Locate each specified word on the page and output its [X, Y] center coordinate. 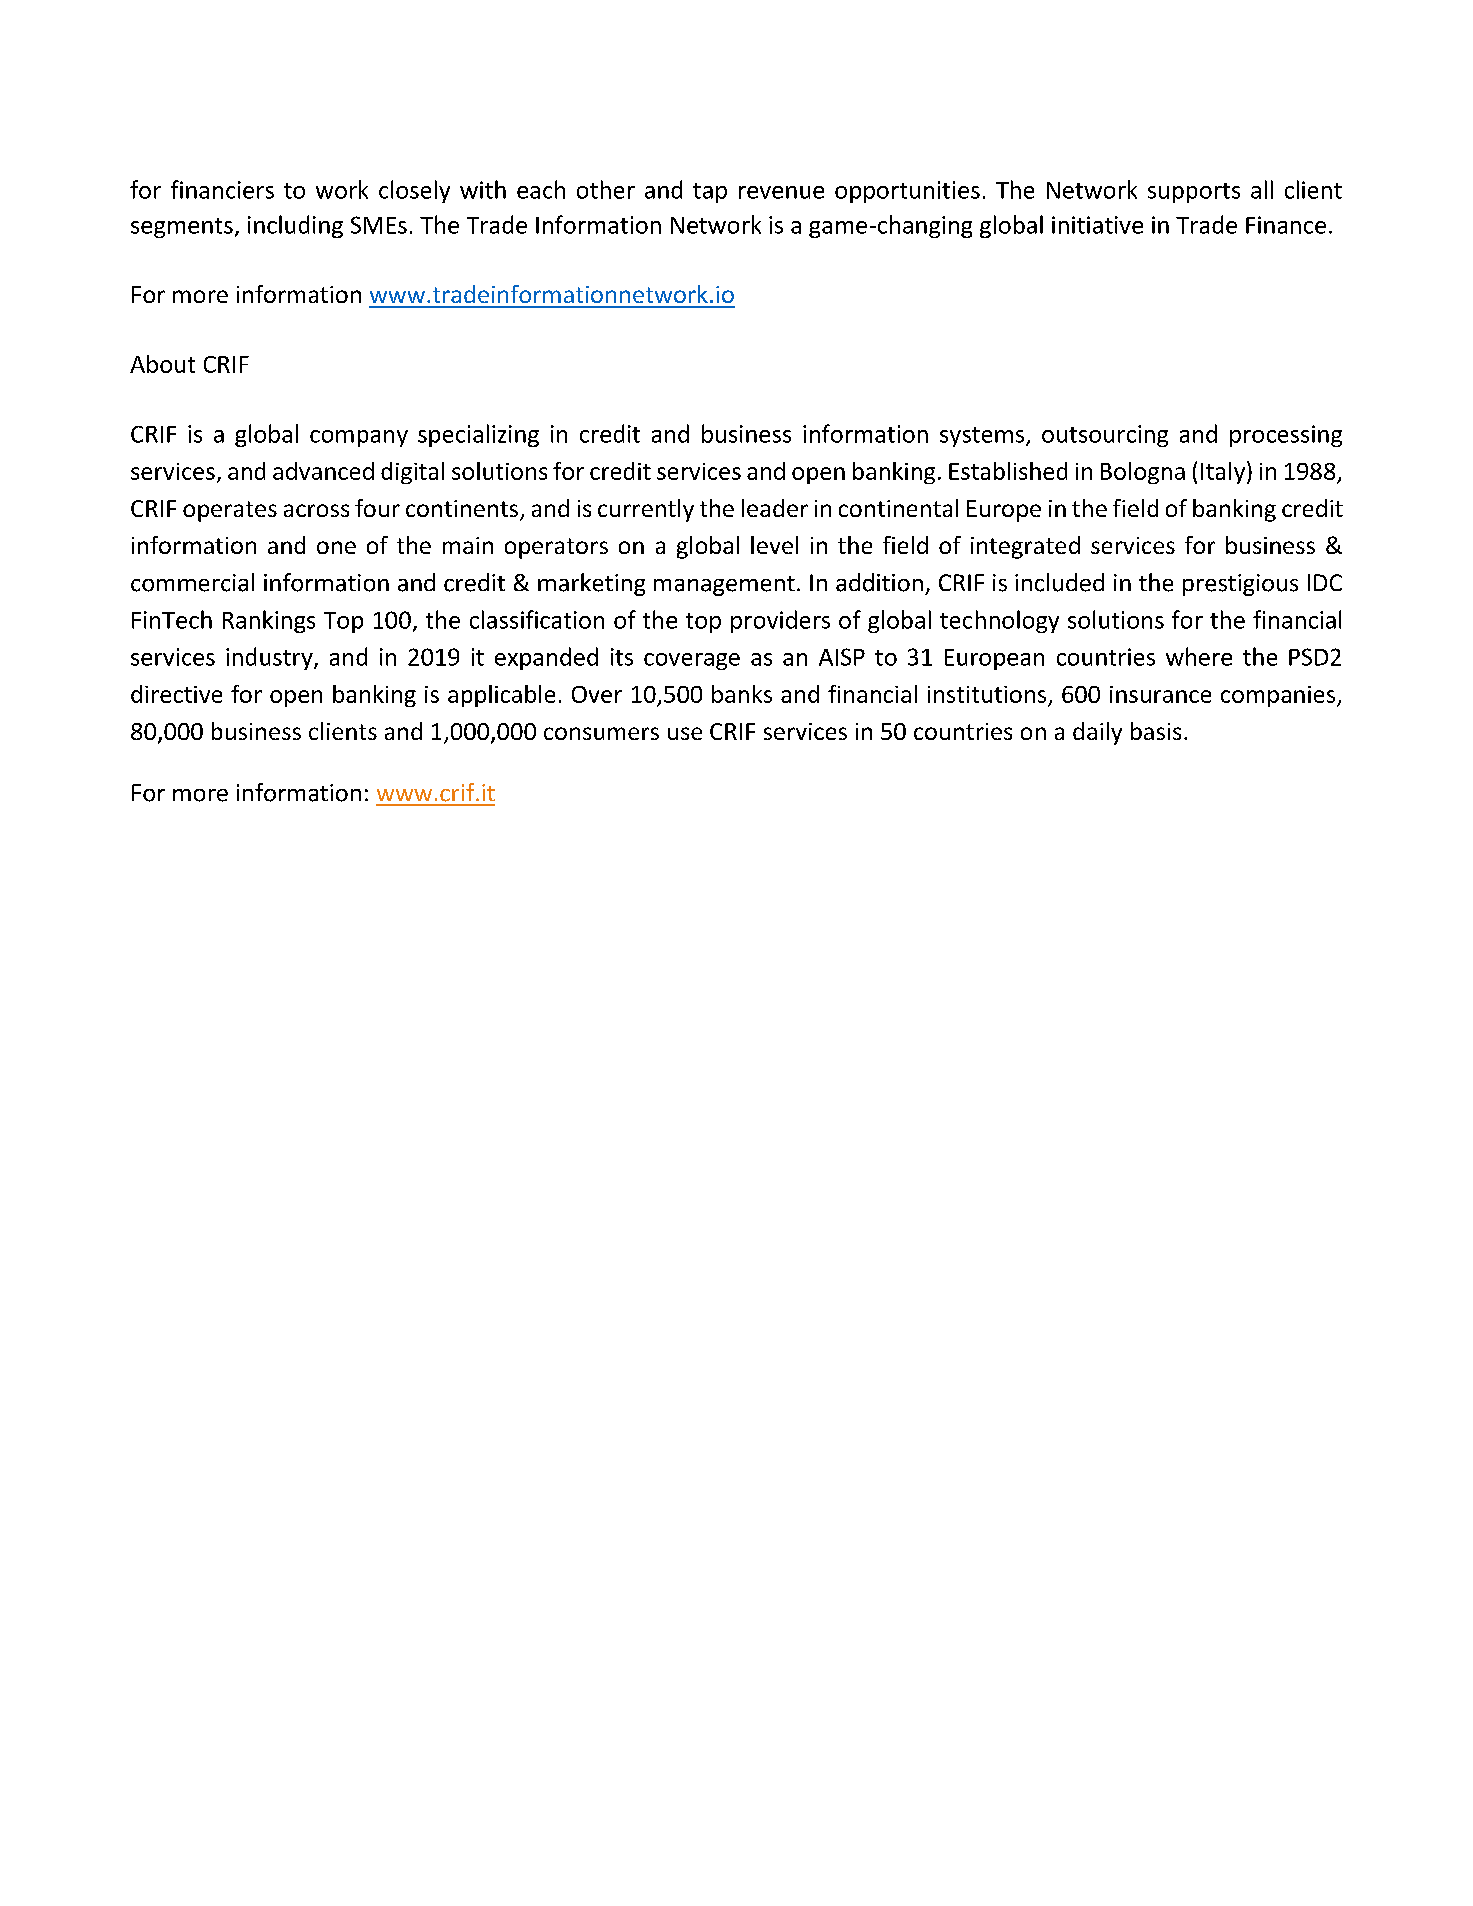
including [295, 226]
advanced [323, 471]
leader [775, 508]
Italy [1224, 472]
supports [1194, 193]
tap [710, 193]
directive [176, 694]
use [685, 733]
